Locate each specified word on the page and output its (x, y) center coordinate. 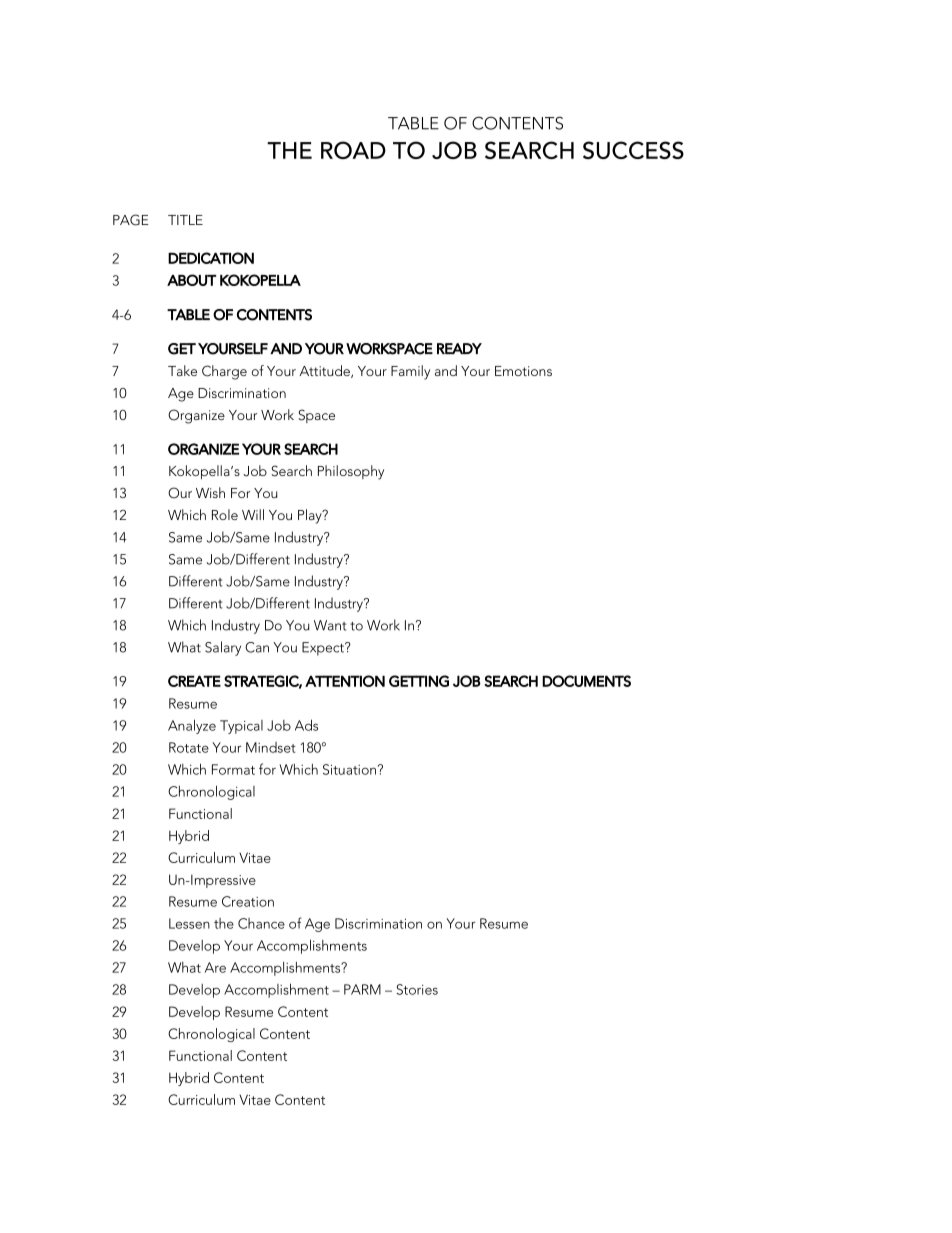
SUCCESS (633, 150)
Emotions (523, 371)
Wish (210, 492)
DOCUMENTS (586, 681)
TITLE (185, 220)
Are (215, 967)
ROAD (353, 150)
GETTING (419, 681)
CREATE (194, 681)
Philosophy (351, 472)
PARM (362, 989)
